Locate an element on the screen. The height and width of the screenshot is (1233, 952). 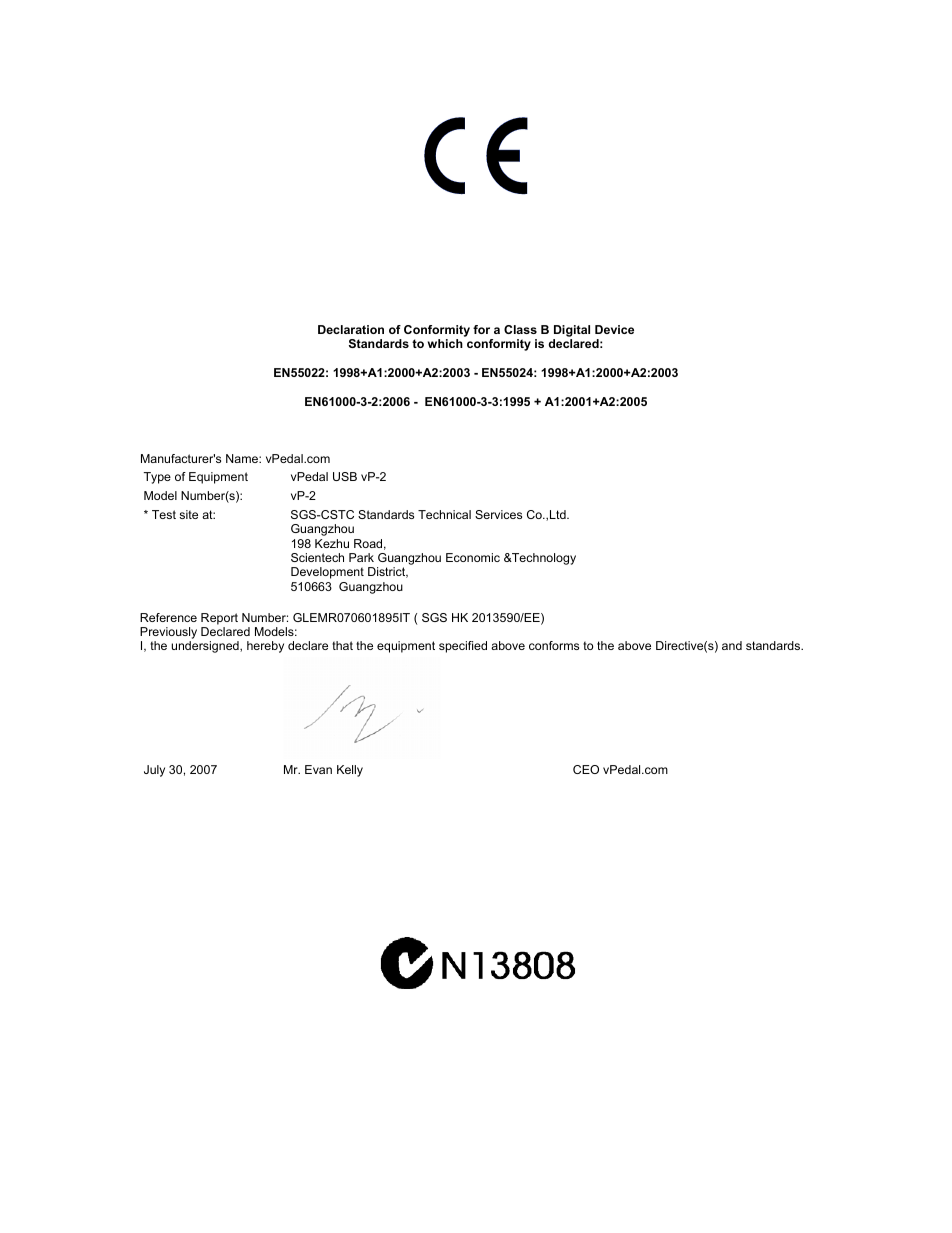
conforms is located at coordinates (554, 645).
